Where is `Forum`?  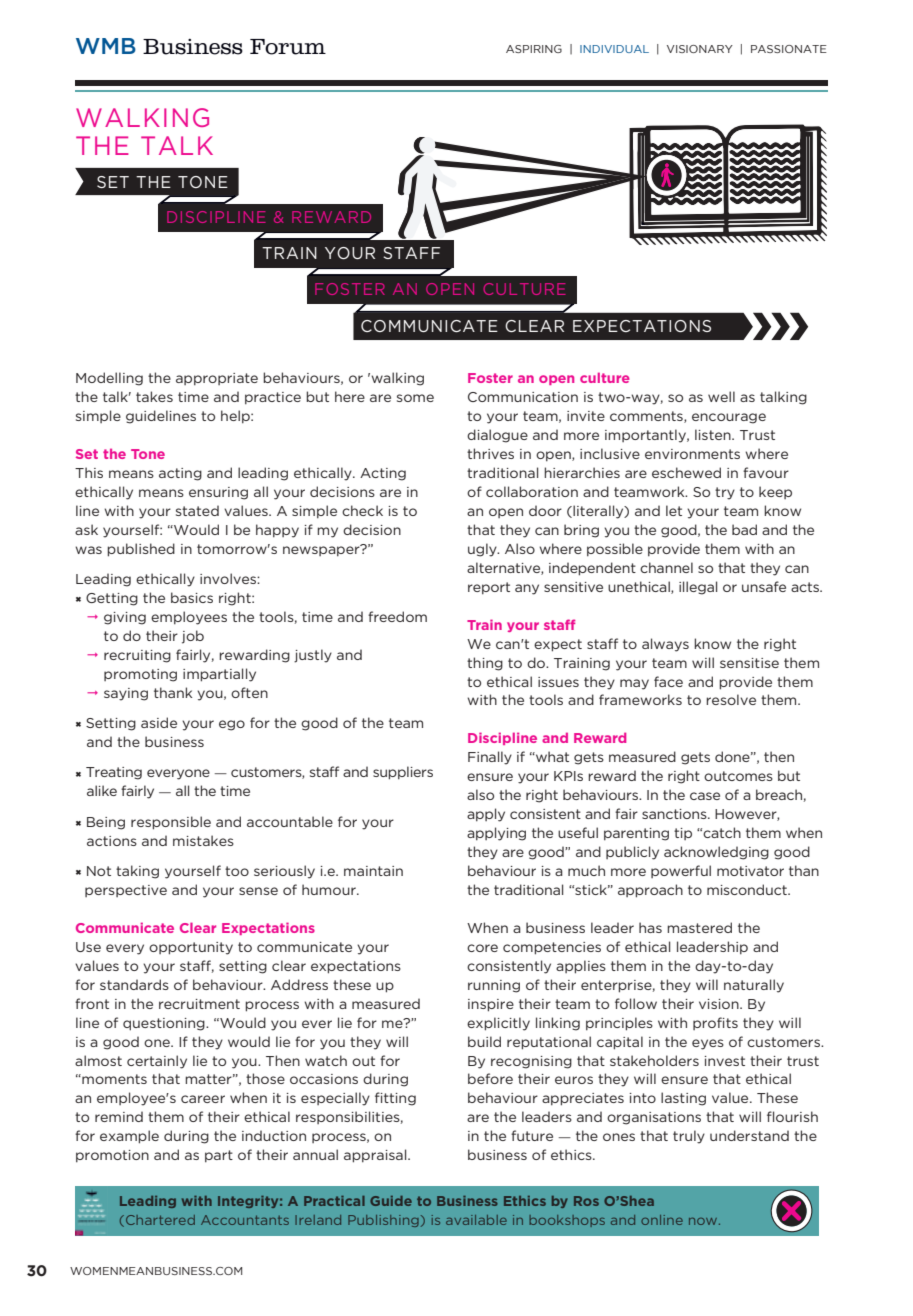 Forum is located at coordinates (288, 47).
